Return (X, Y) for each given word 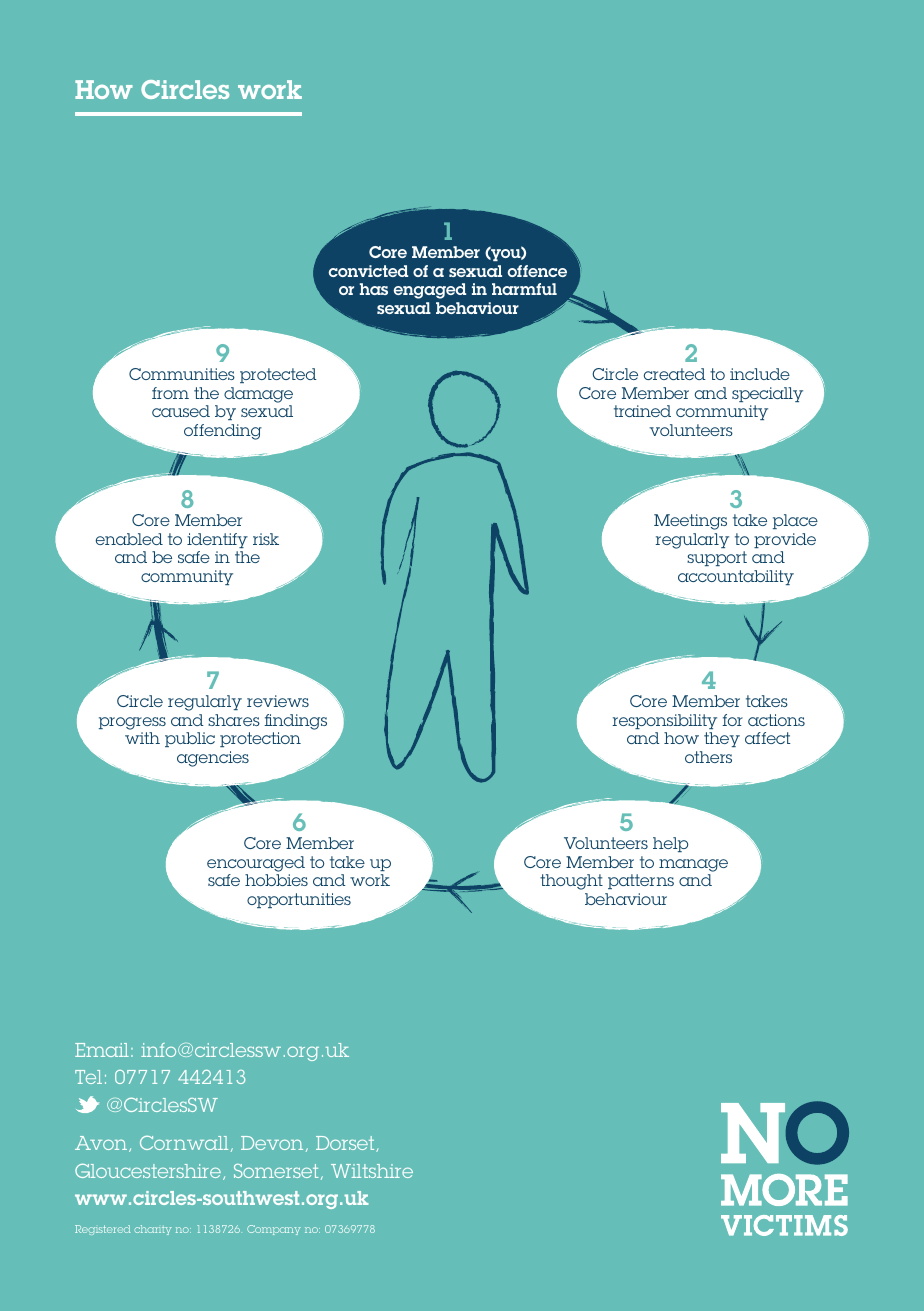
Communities (182, 374)
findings (295, 722)
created (675, 374)
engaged (430, 291)
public (190, 739)
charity (153, 1230)
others (708, 757)
